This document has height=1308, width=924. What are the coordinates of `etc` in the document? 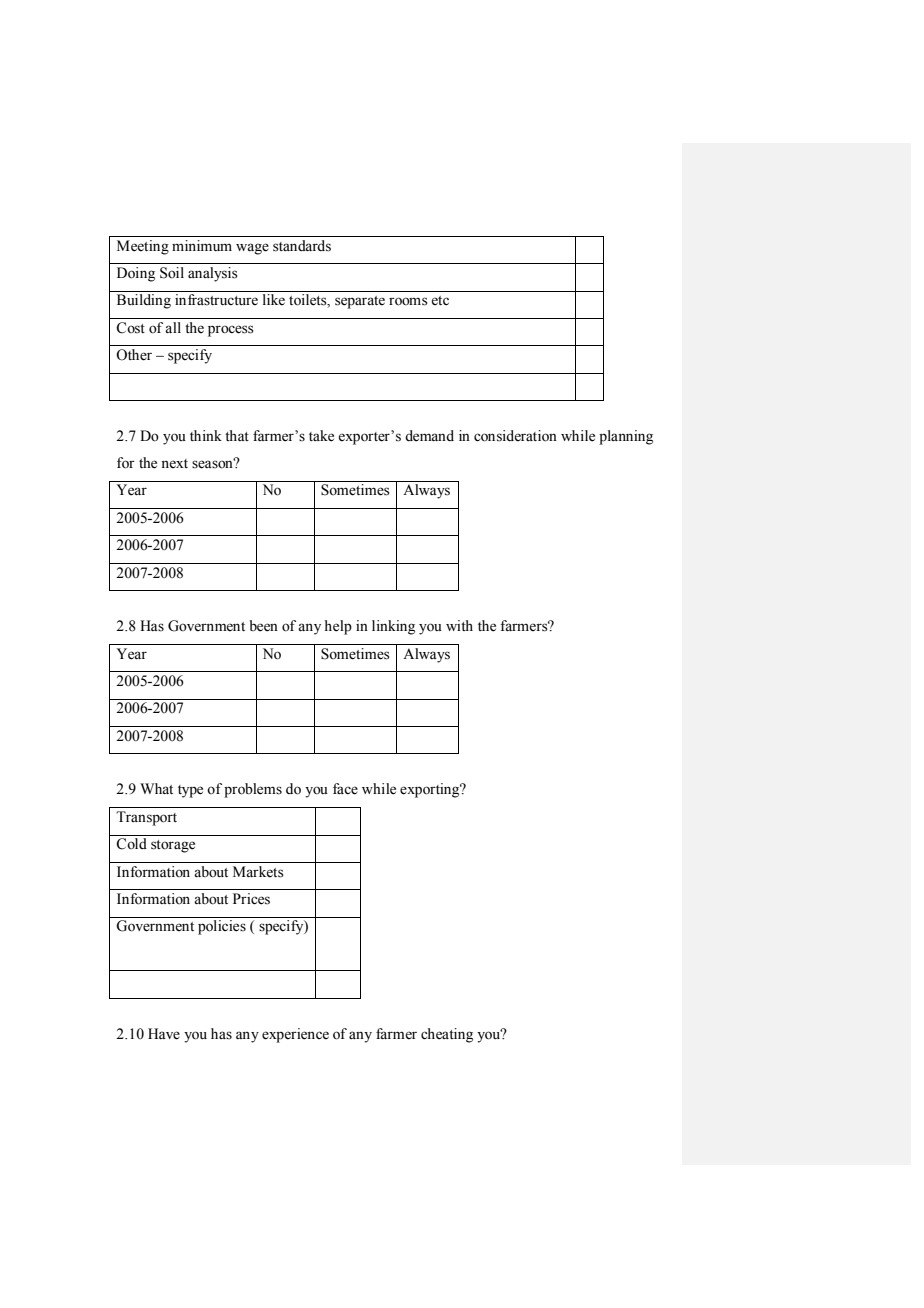 It's located at (440, 301).
